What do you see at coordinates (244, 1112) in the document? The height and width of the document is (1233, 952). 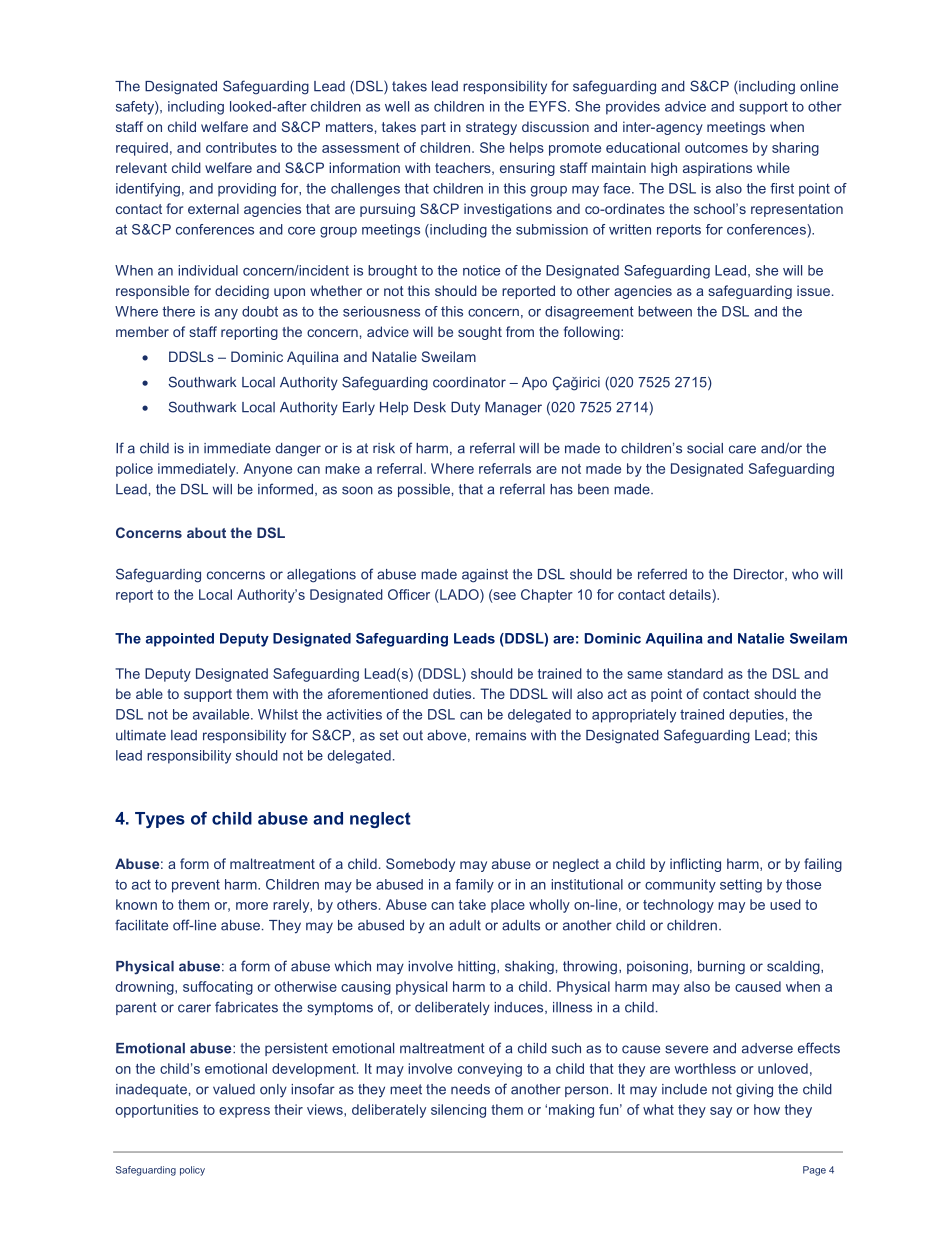 I see `express` at bounding box center [244, 1112].
